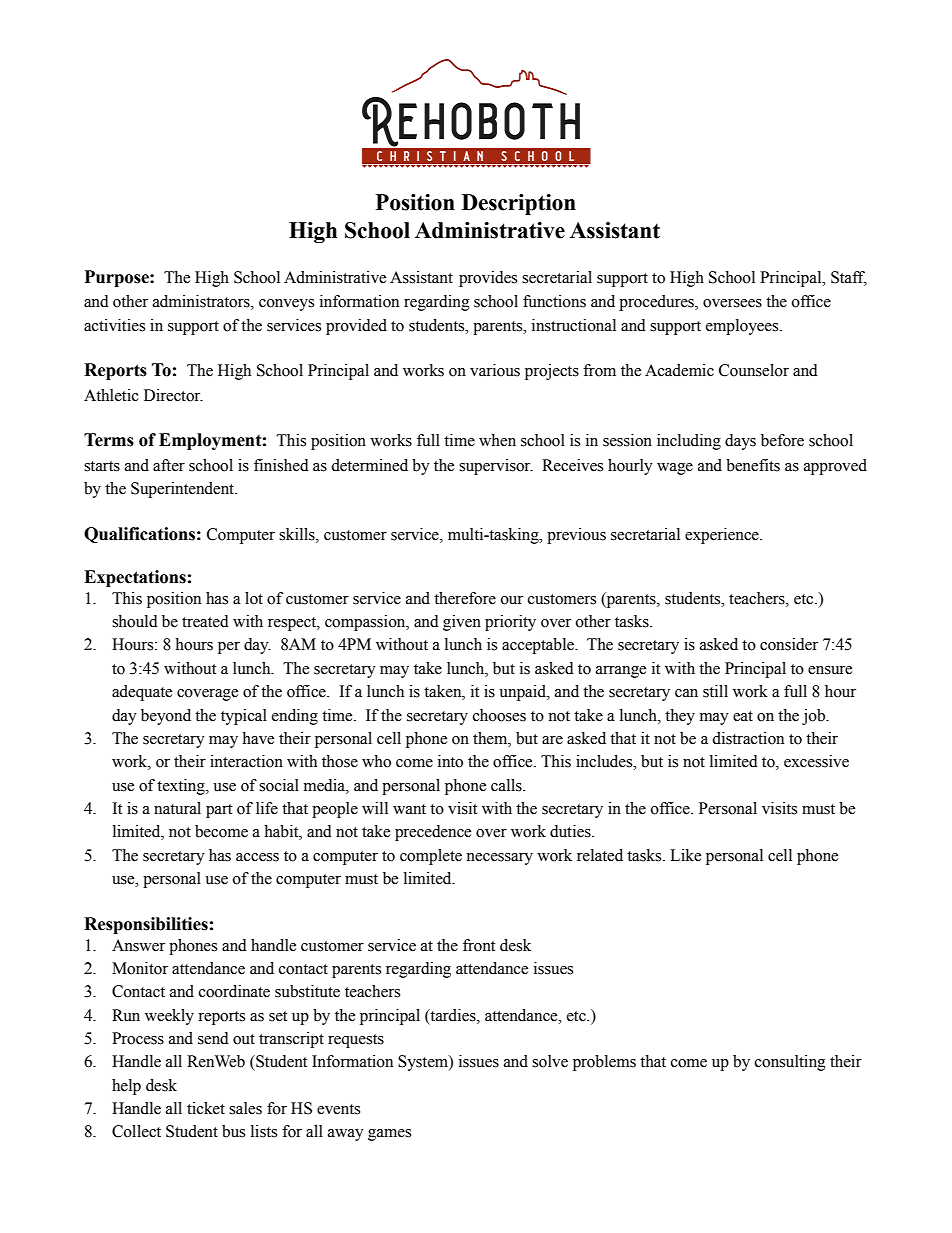 The width and height of the document is (952, 1233). Describe the element at coordinates (849, 278) in the document. I see `Staff` at that location.
